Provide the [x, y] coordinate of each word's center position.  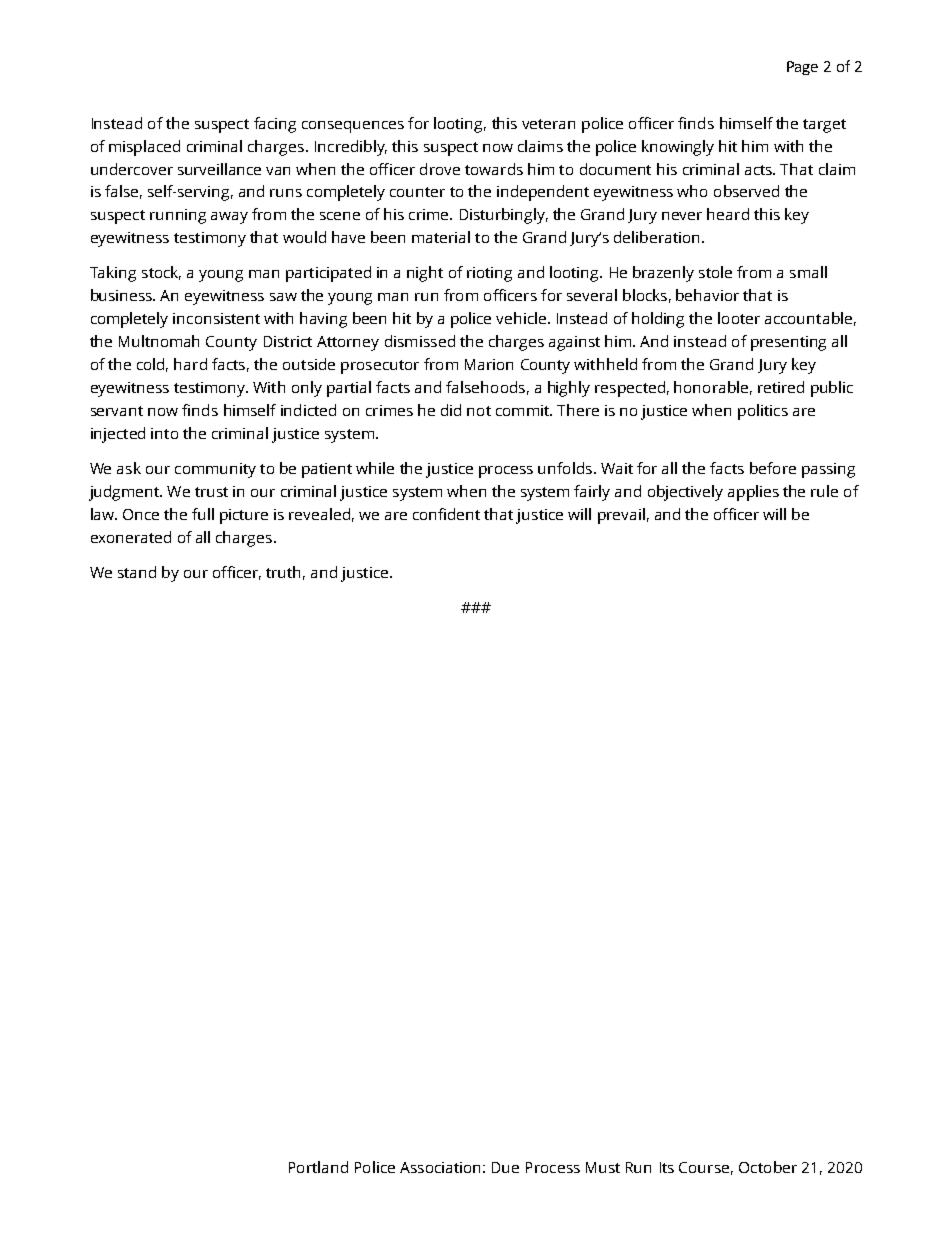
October [768, 1167]
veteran [548, 124]
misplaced [144, 148]
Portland [318, 1167]
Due [505, 1167]
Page [802, 68]
